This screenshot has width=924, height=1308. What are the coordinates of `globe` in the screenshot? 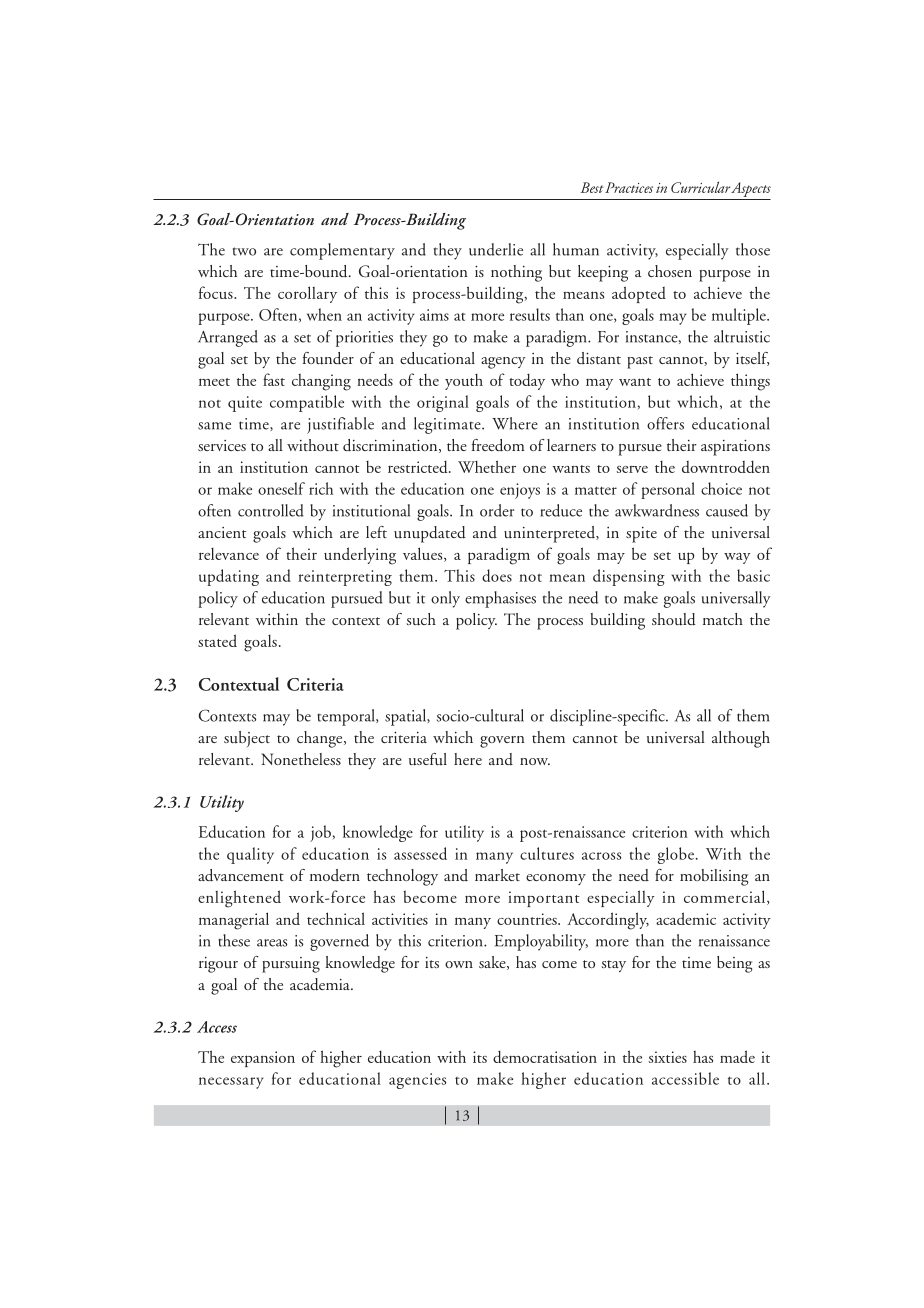 It's located at (676, 855).
